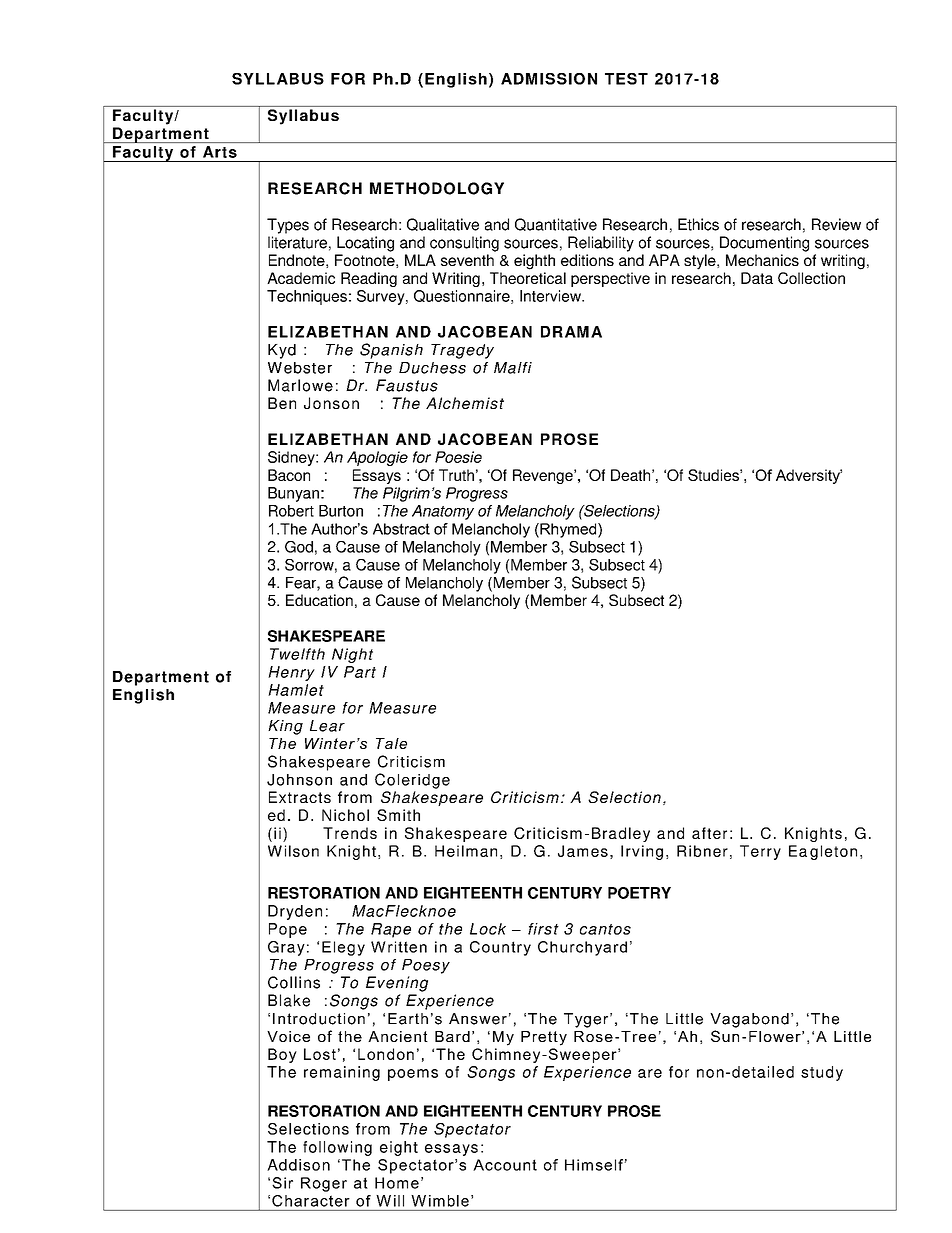 This screenshot has width=952, height=1233. Describe the element at coordinates (836, 224) in the screenshot. I see `Review` at that location.
